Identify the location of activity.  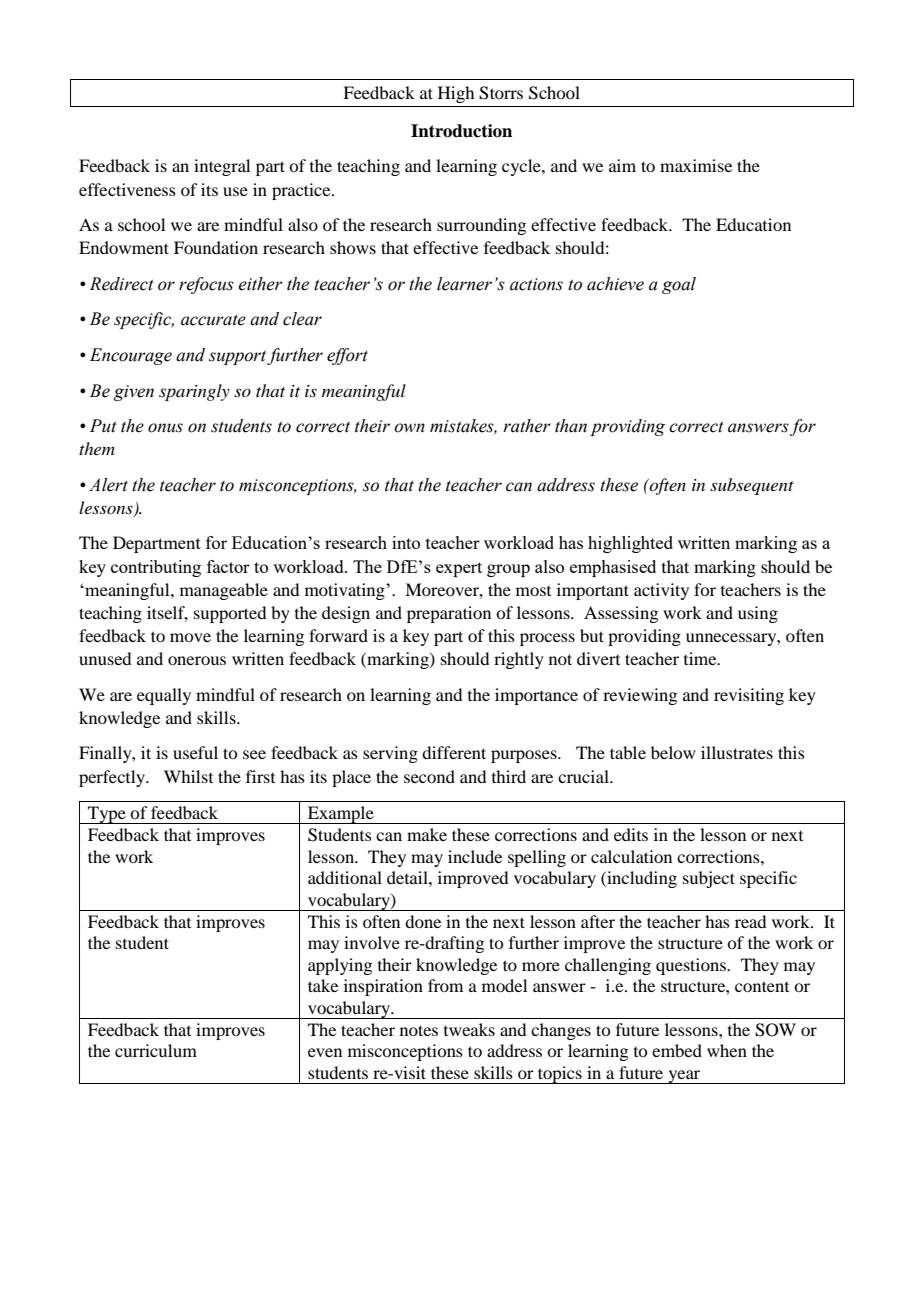
(661, 591).
